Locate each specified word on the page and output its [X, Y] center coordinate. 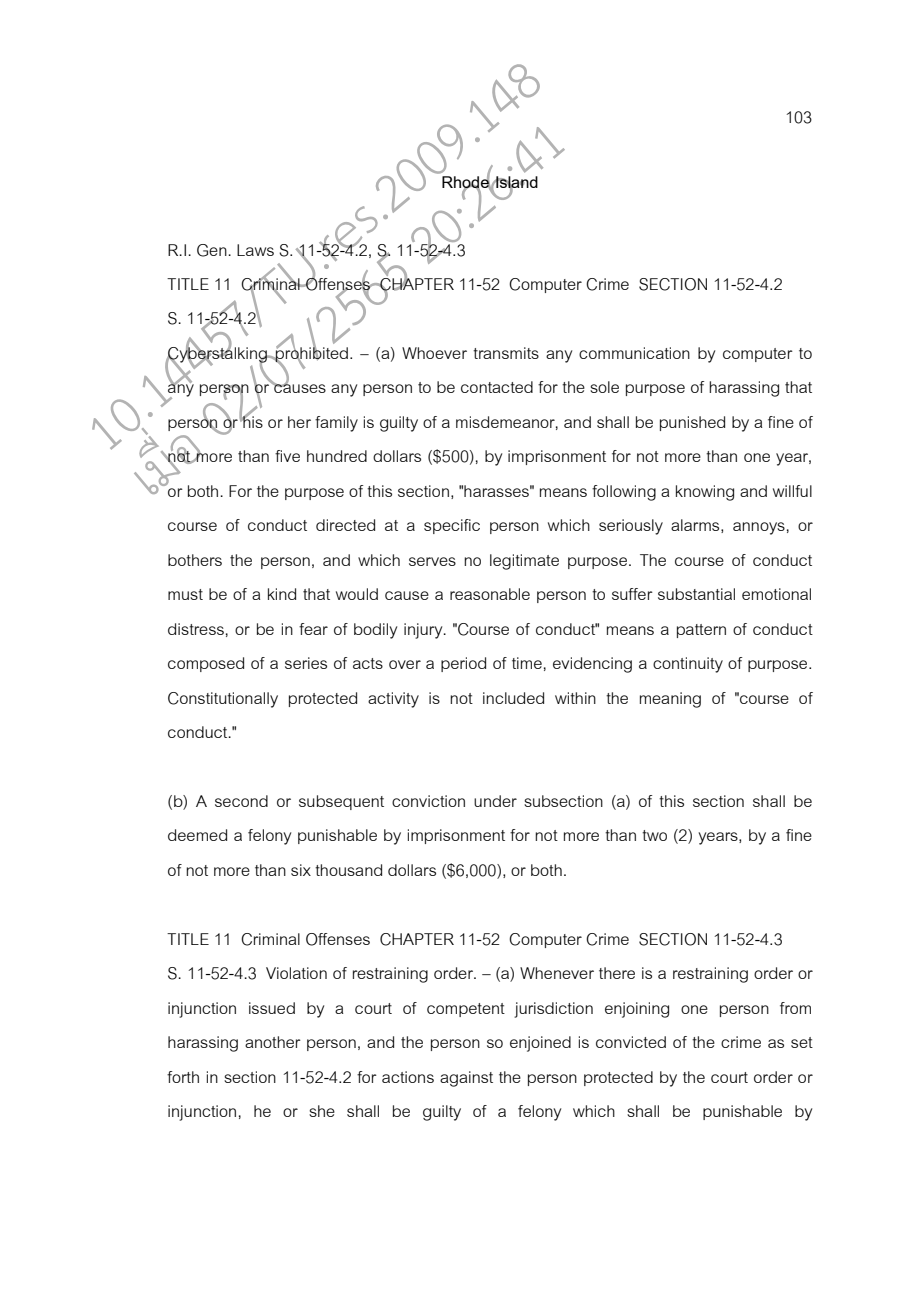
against [466, 1079]
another [273, 1042]
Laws [255, 250]
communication [634, 353]
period [463, 664]
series [306, 663]
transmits [506, 353]
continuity [688, 665]
